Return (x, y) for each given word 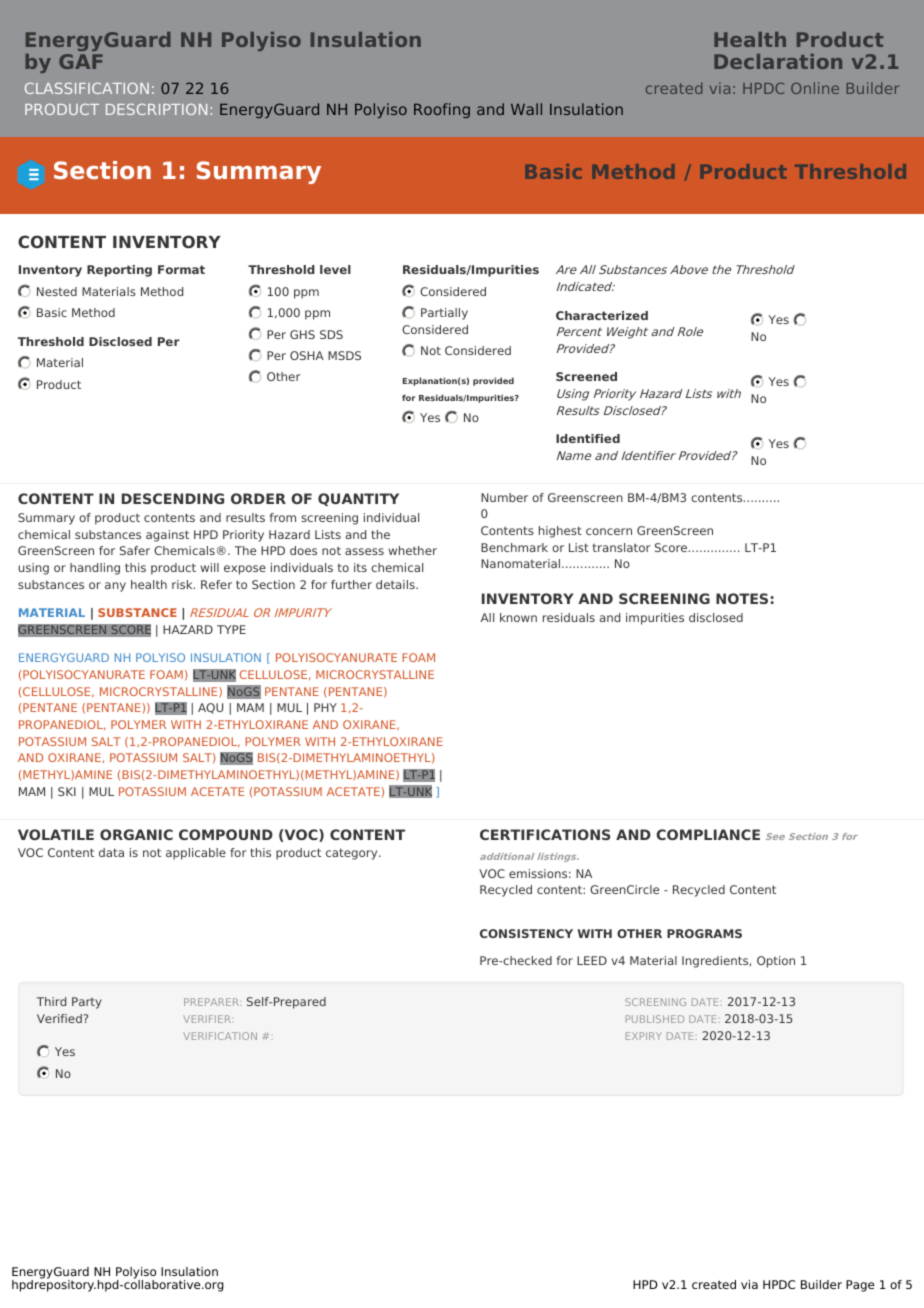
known (518, 617)
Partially (444, 314)
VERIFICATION (220, 1036)
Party (87, 1003)
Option (776, 962)
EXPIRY (644, 1036)
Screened (586, 376)
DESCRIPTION (156, 109)
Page (860, 1286)
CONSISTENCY (526, 933)
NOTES (742, 598)
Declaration (778, 61)
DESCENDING (173, 498)
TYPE (231, 629)
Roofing (442, 110)
